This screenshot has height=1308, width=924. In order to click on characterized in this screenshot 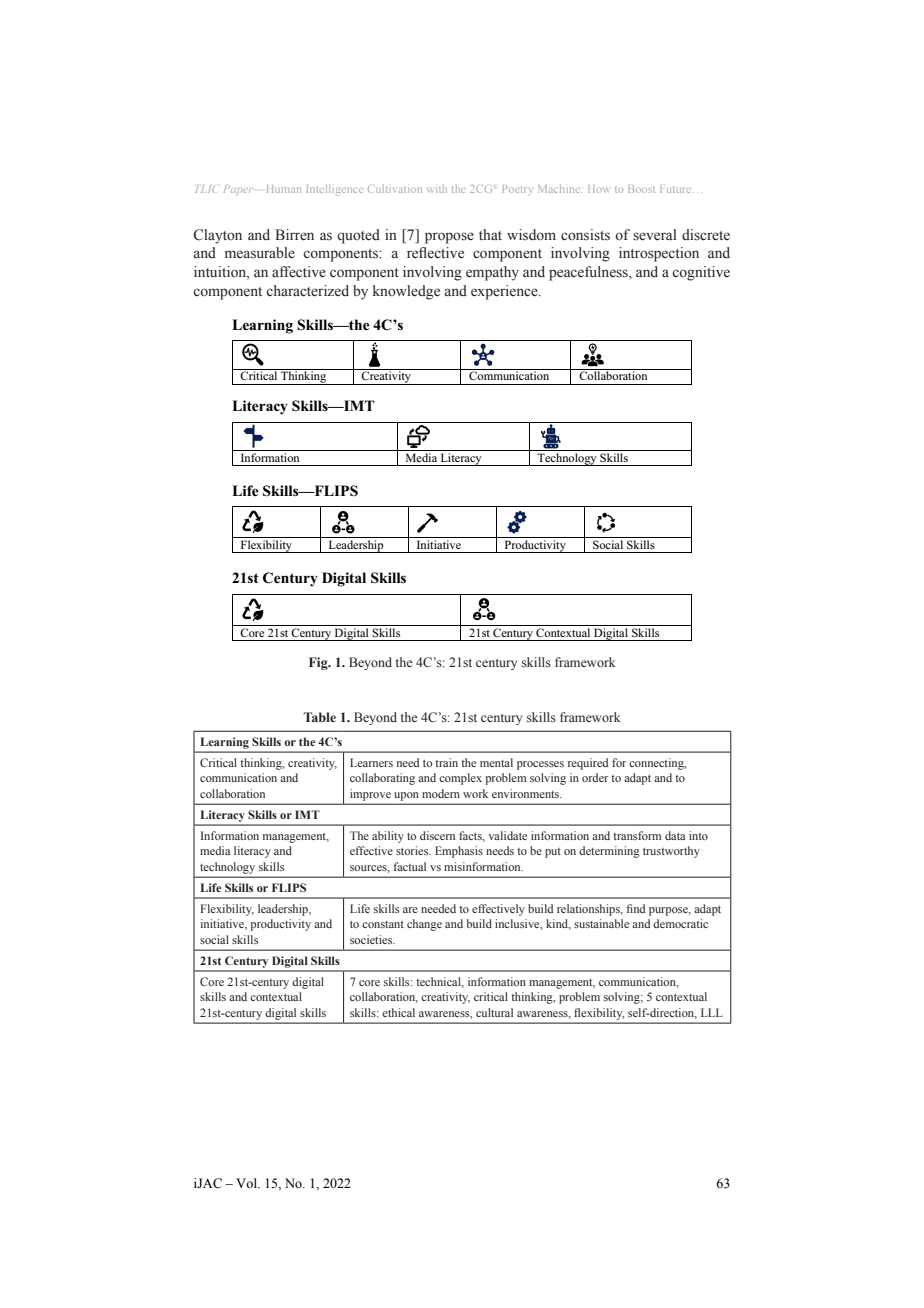, I will do `click(307, 291)`.
